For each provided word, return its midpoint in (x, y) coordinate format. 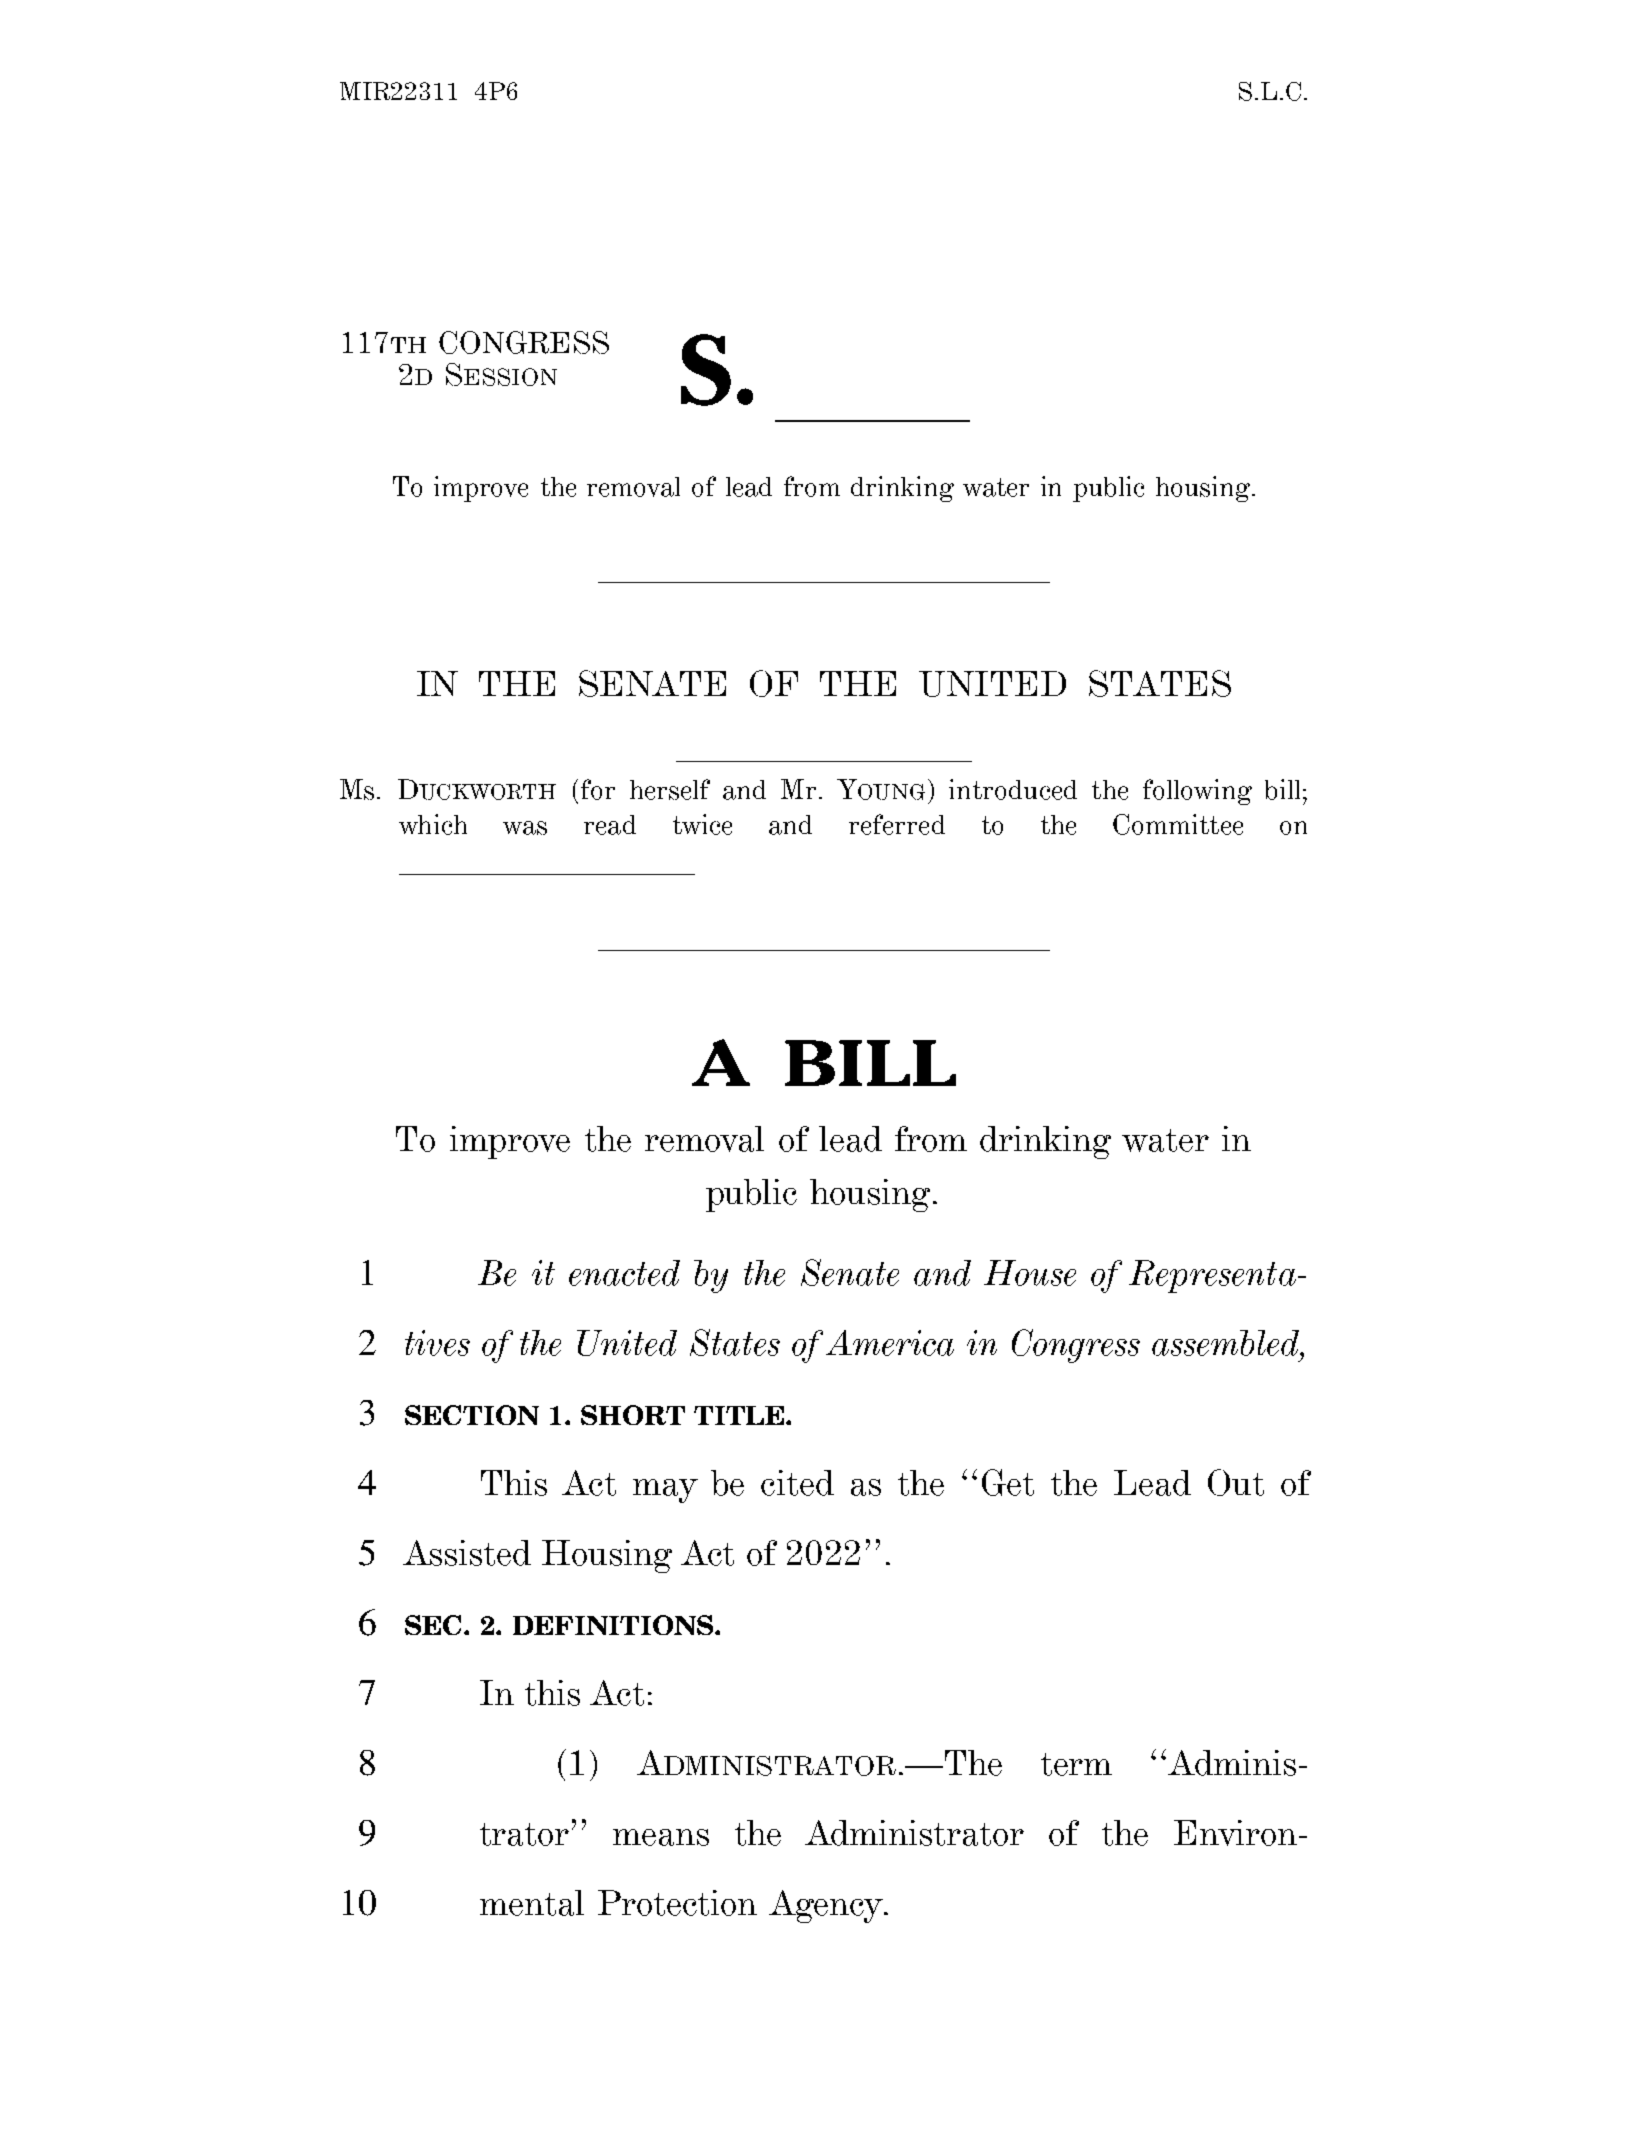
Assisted (467, 1553)
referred (897, 824)
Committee (1178, 824)
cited (797, 1483)
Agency (827, 1906)
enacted (624, 1273)
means (661, 1837)
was (525, 828)
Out (1236, 1482)
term (1076, 1764)
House (1030, 1273)
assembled (1227, 1343)
